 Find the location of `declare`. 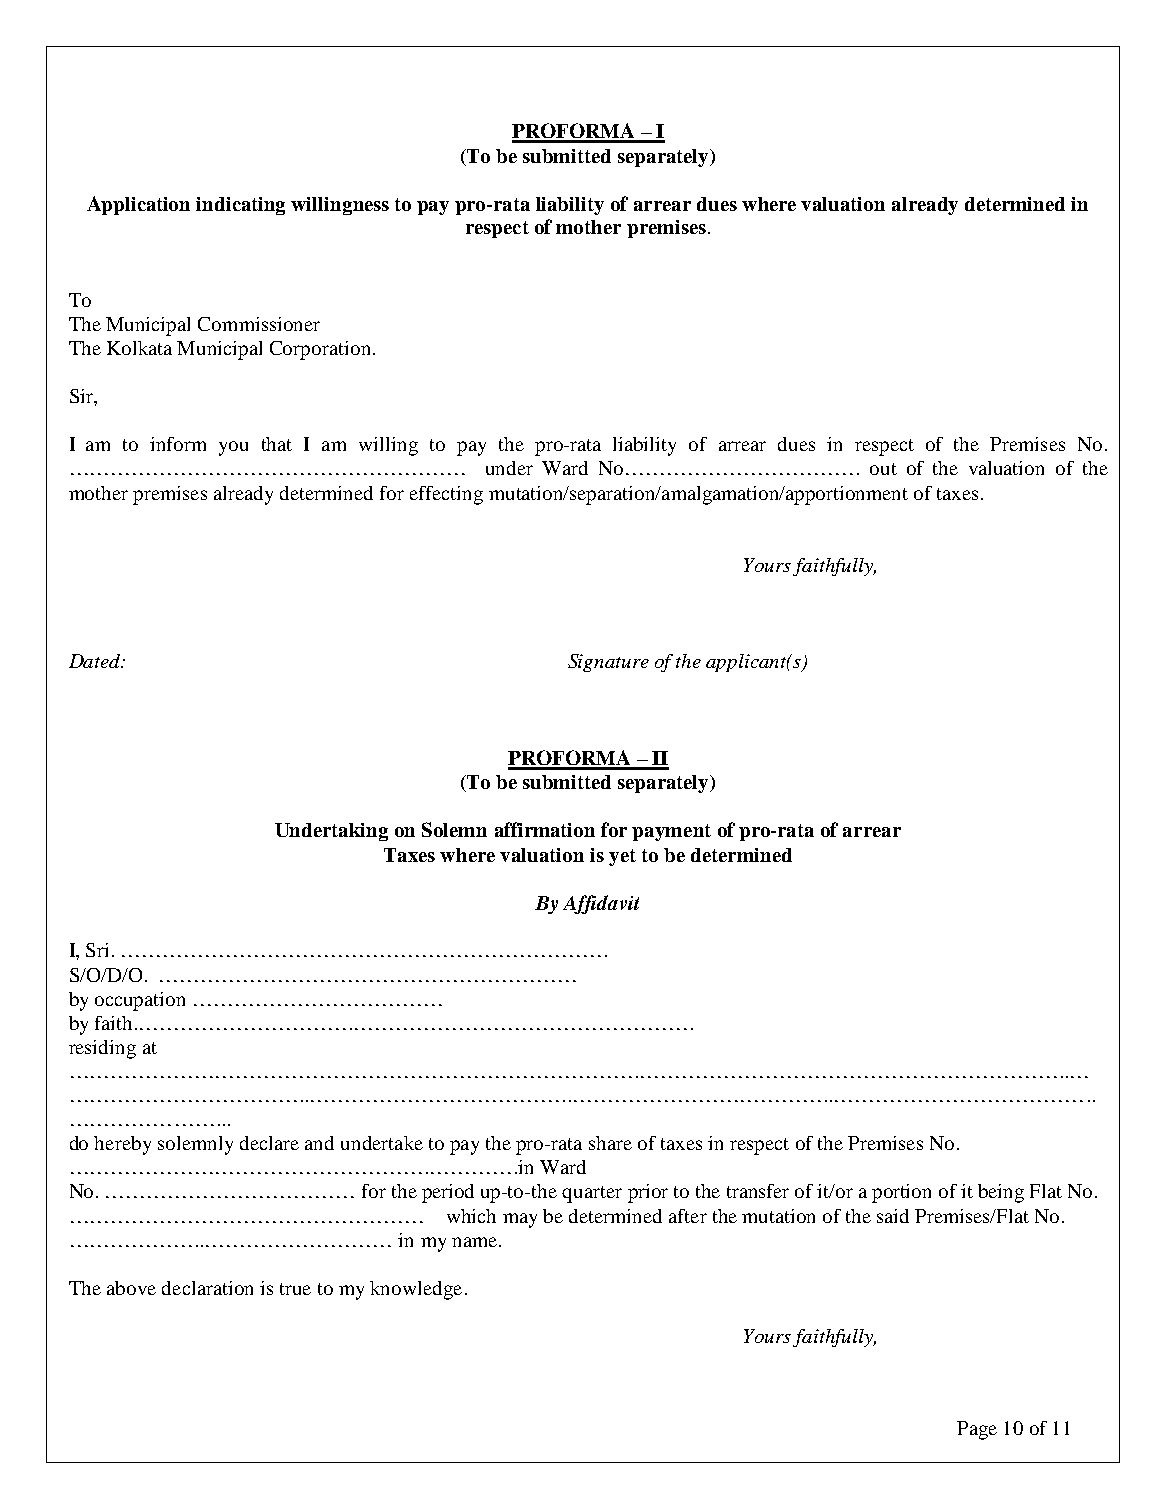

declare is located at coordinates (269, 1143).
